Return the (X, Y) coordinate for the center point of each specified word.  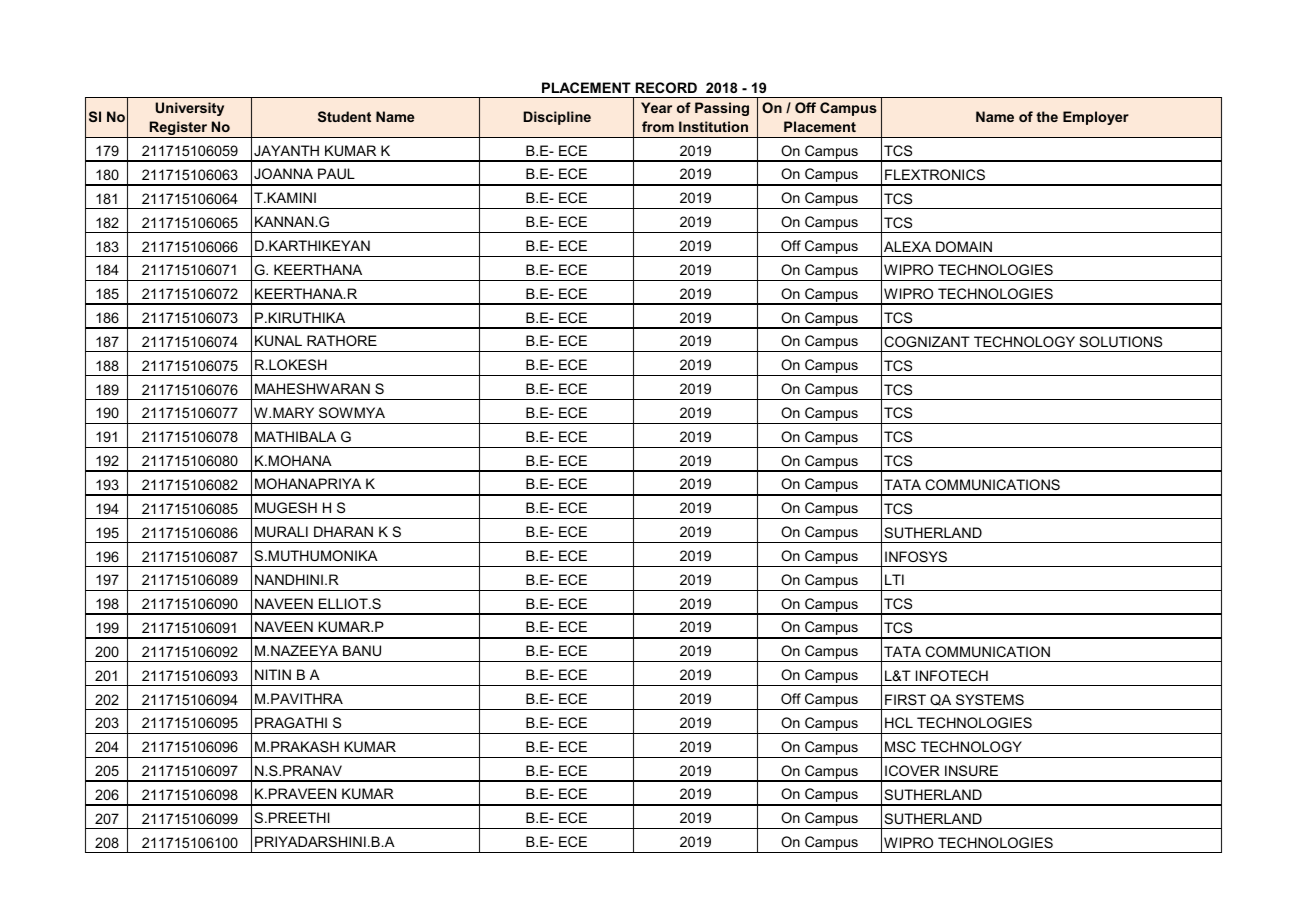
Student (344, 116)
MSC (900, 746)
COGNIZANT (927, 341)
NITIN (273, 674)
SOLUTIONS (1120, 341)
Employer (1096, 118)
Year (656, 107)
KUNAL (278, 340)
